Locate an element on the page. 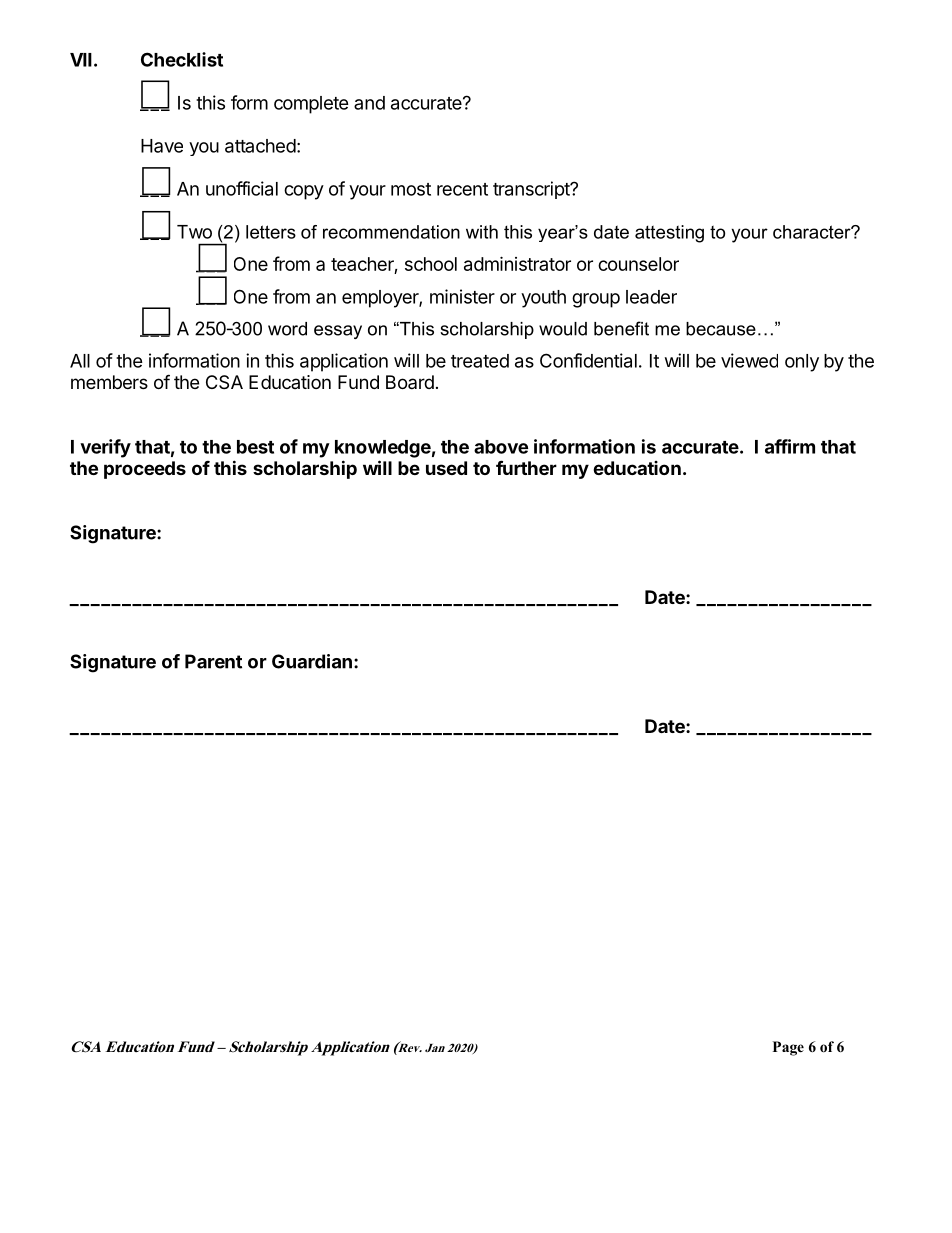 Image resolution: width=952 pixels, height=1233 pixels. Checklist is located at coordinates (182, 59).
